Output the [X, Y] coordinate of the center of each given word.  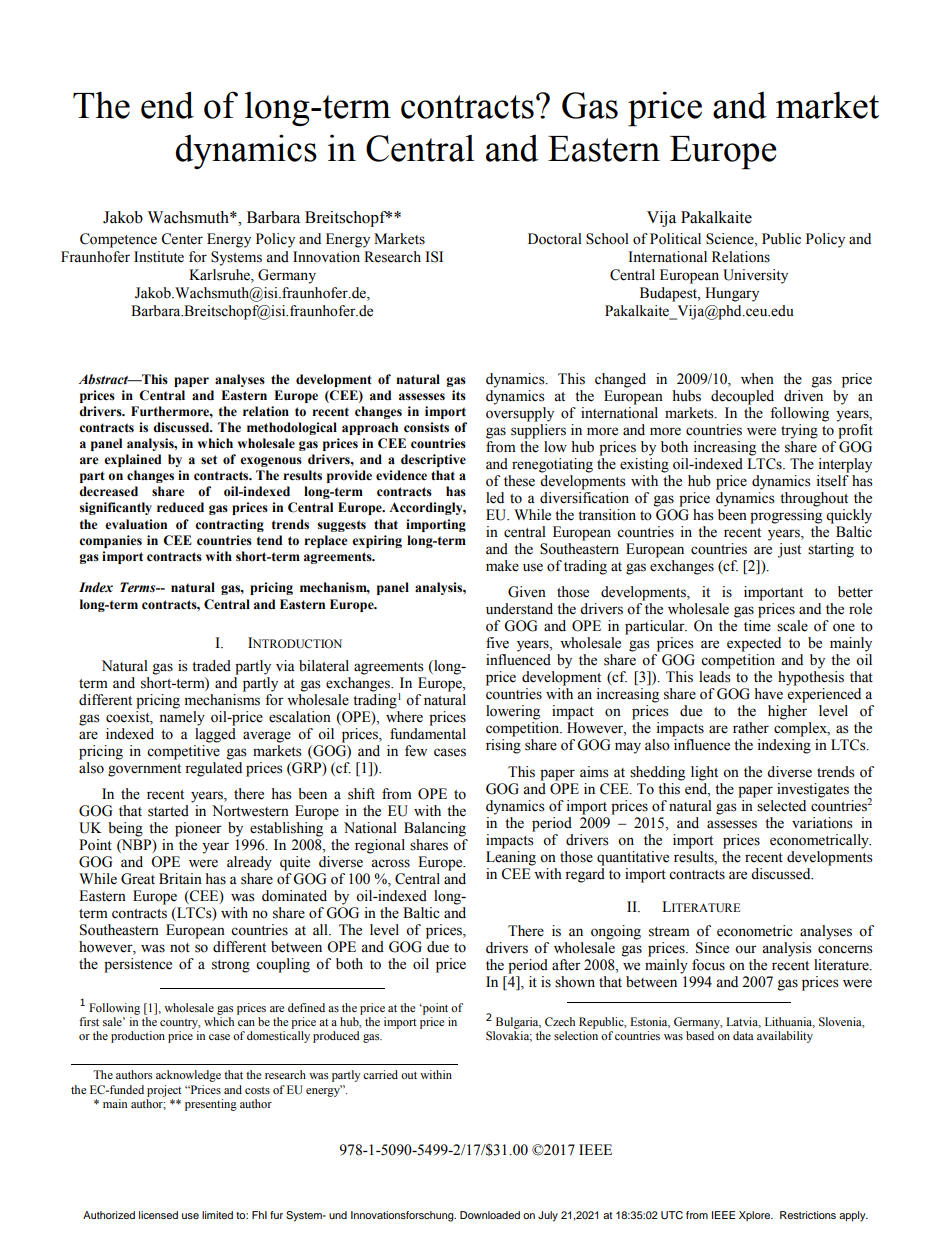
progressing [786, 516]
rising [503, 746]
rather [751, 728]
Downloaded [490, 1215]
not [180, 948]
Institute [159, 257]
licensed [158, 1215]
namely [182, 718]
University [755, 276]
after [566, 965]
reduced [180, 507]
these [519, 481]
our [746, 949]
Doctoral [555, 239]
